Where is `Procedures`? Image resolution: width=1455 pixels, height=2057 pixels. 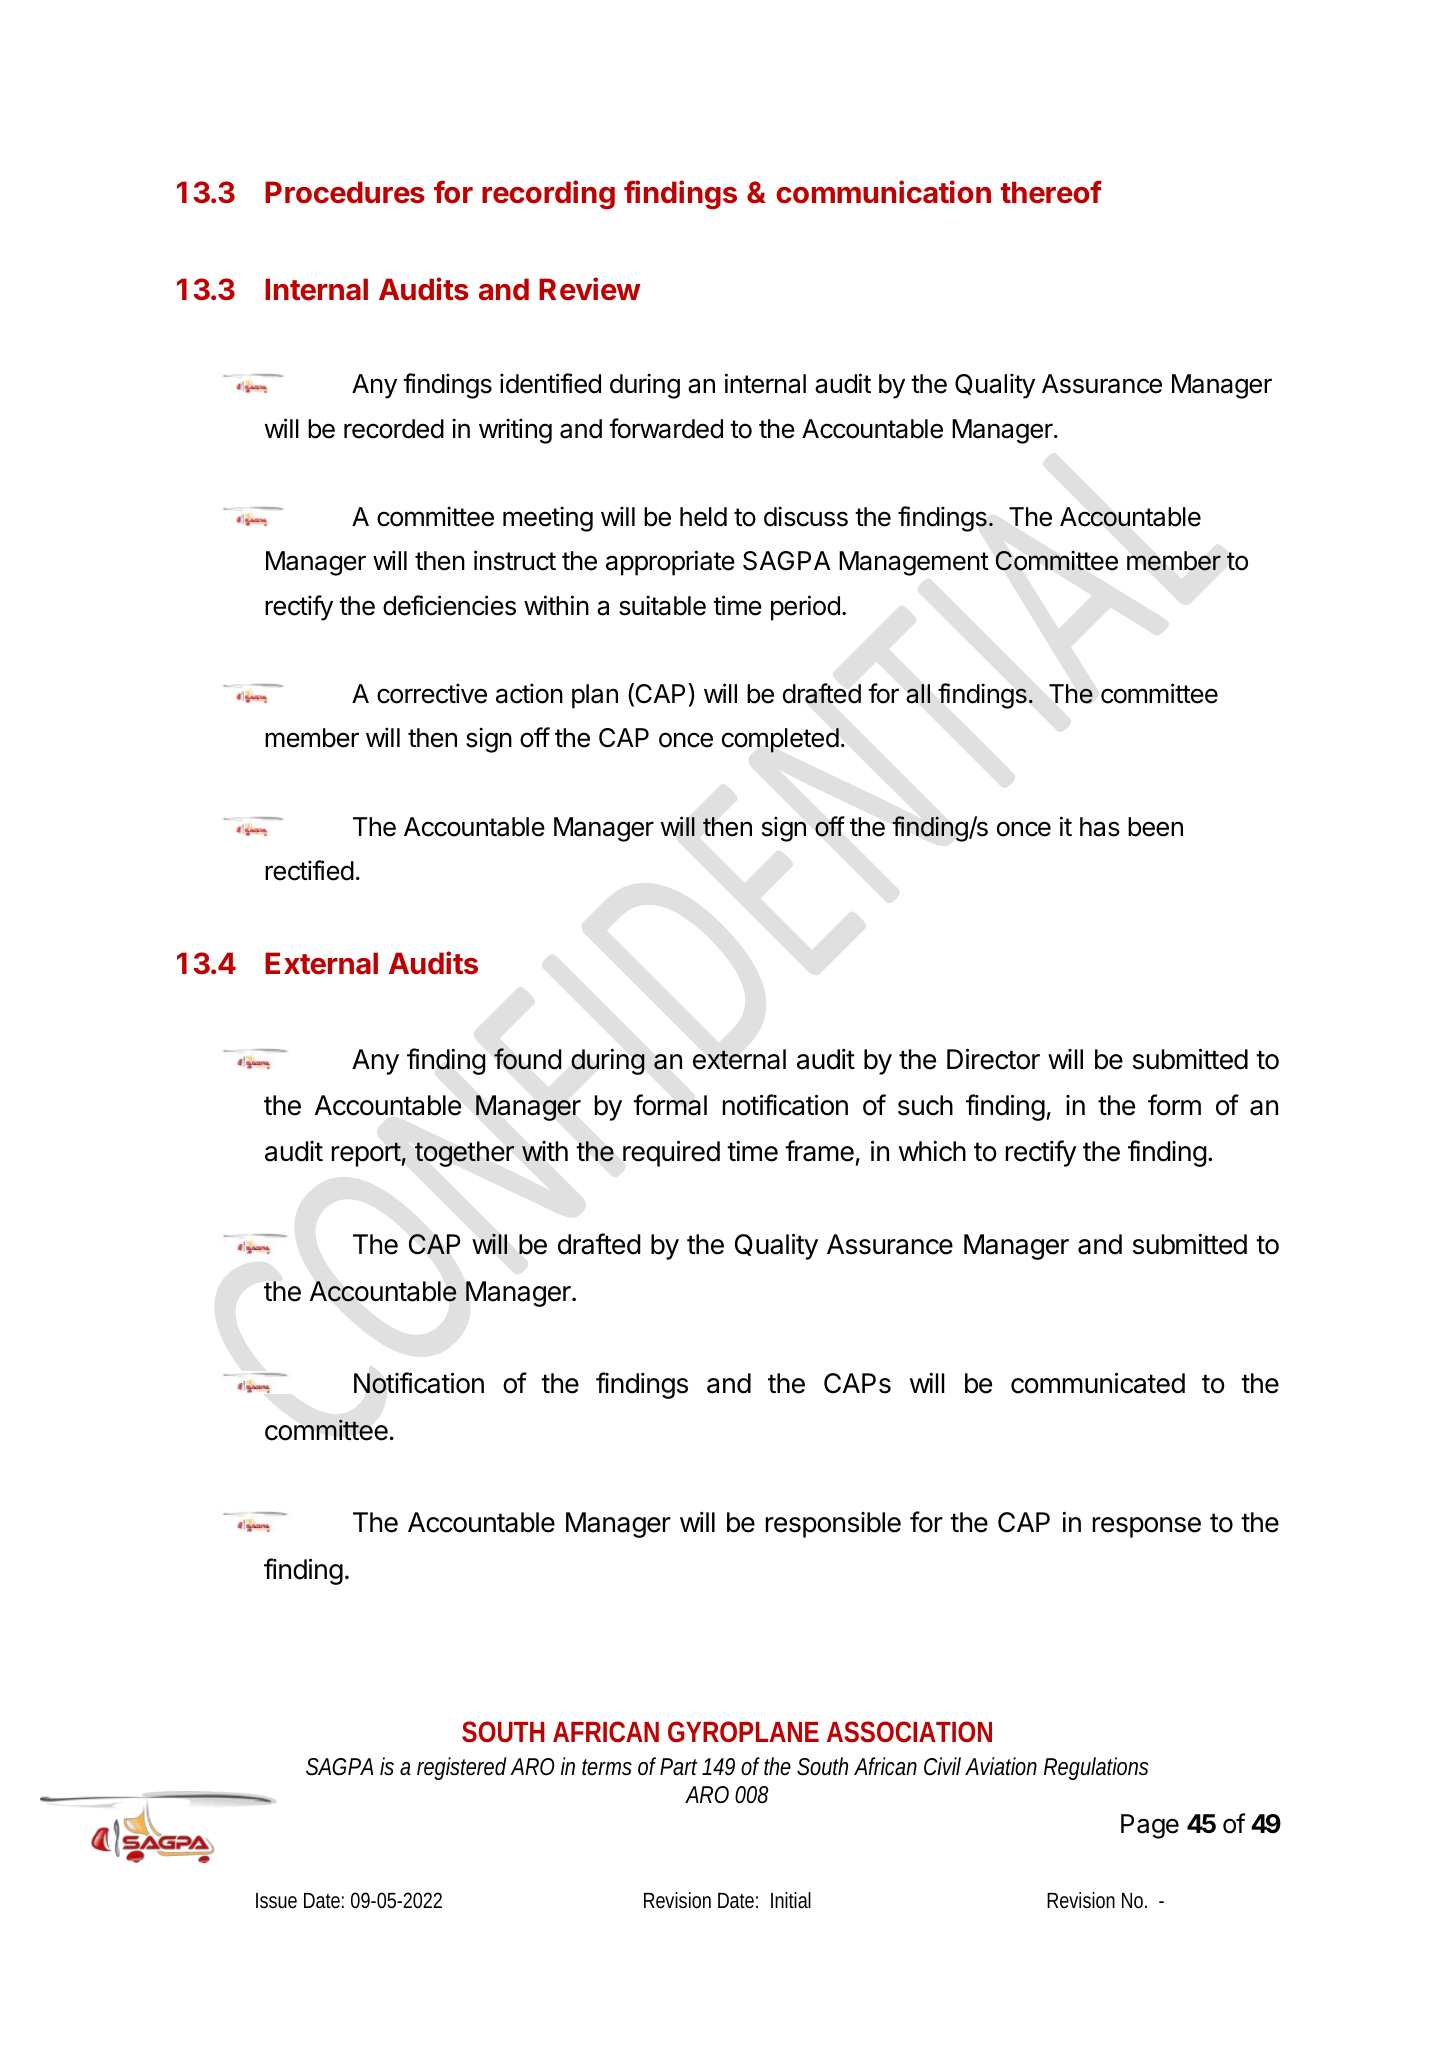 Procedures is located at coordinates (345, 192).
